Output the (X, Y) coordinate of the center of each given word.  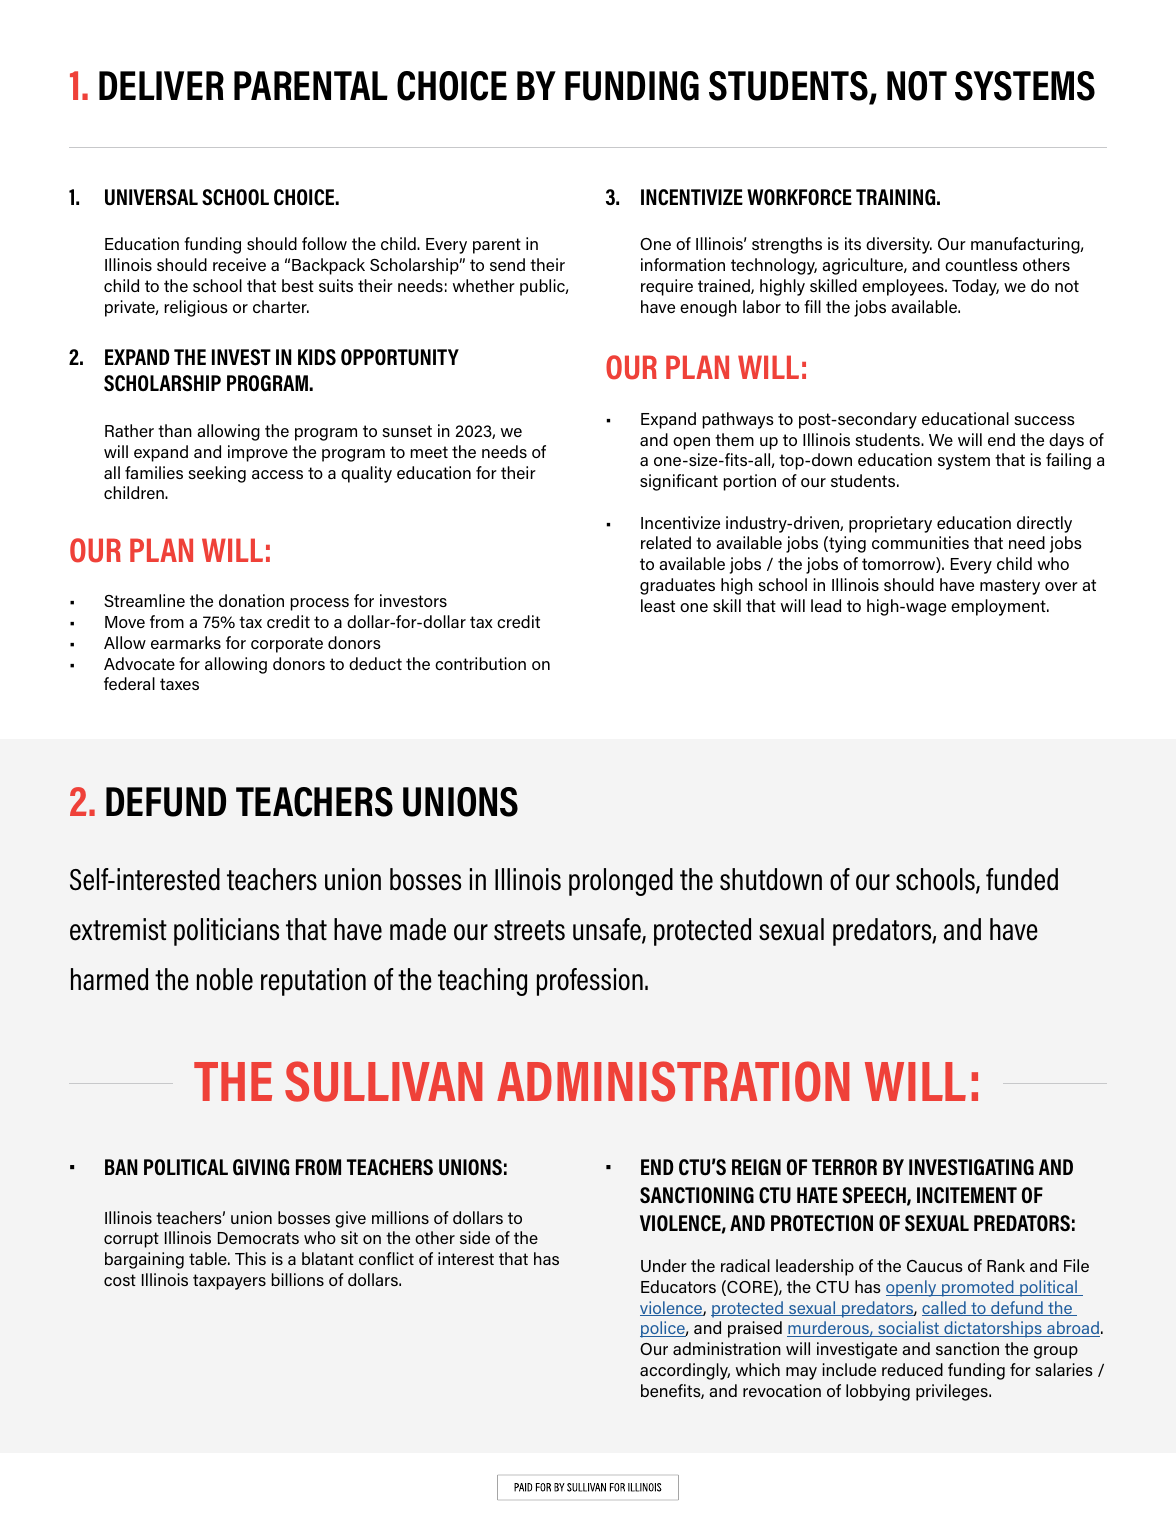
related (666, 542)
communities (920, 542)
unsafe (608, 930)
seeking (217, 474)
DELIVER (161, 85)
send (507, 264)
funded (1022, 879)
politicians (226, 932)
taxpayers (229, 1282)
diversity (899, 245)
